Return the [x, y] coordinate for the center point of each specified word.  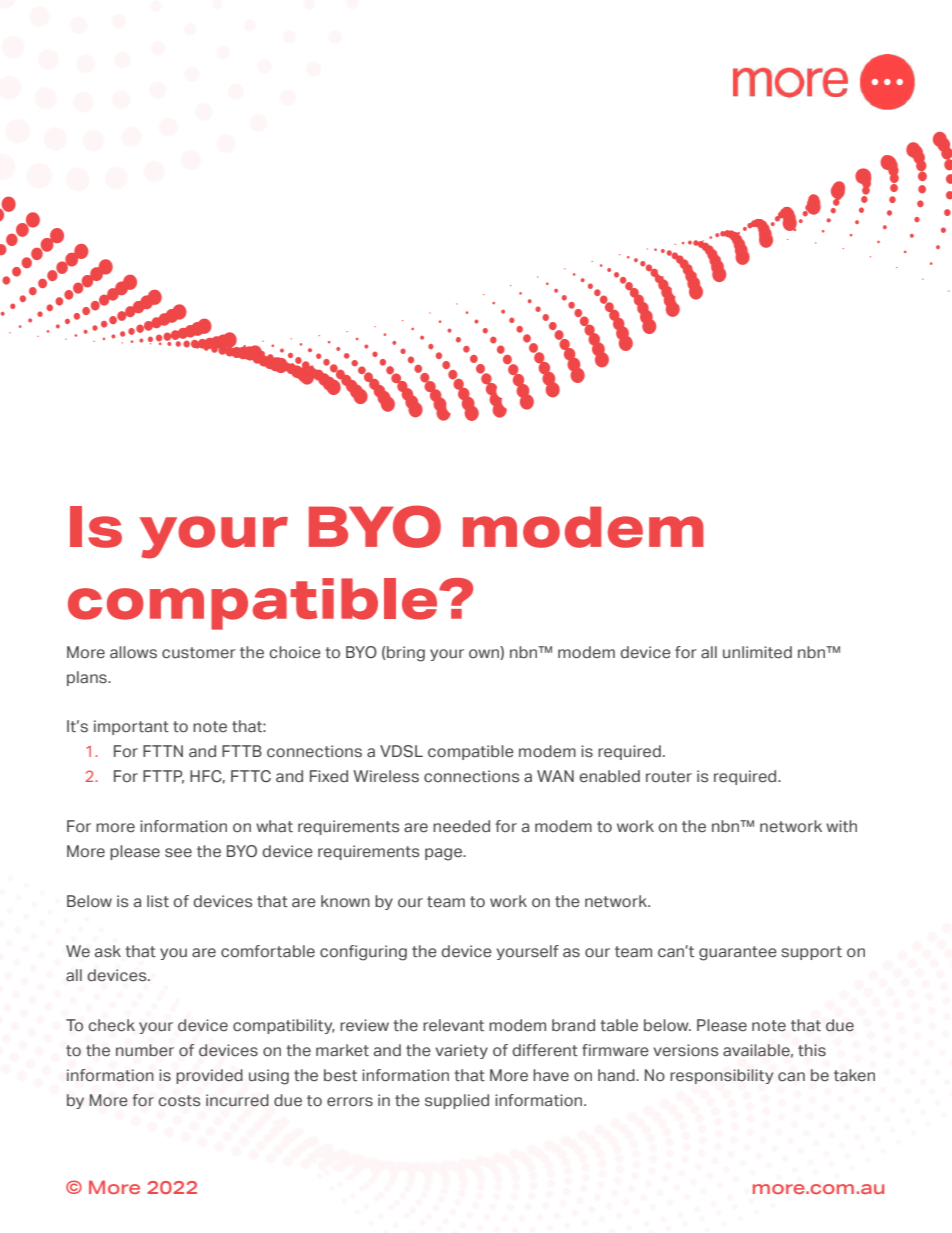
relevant [453, 1025]
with [841, 826]
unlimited [757, 652]
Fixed [329, 776]
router [669, 777]
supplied [457, 1101]
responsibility [721, 1076]
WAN [555, 776]
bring [405, 654]
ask [108, 951]
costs [179, 1101]
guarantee [738, 953]
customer [199, 653]
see [178, 852]
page [445, 854]
